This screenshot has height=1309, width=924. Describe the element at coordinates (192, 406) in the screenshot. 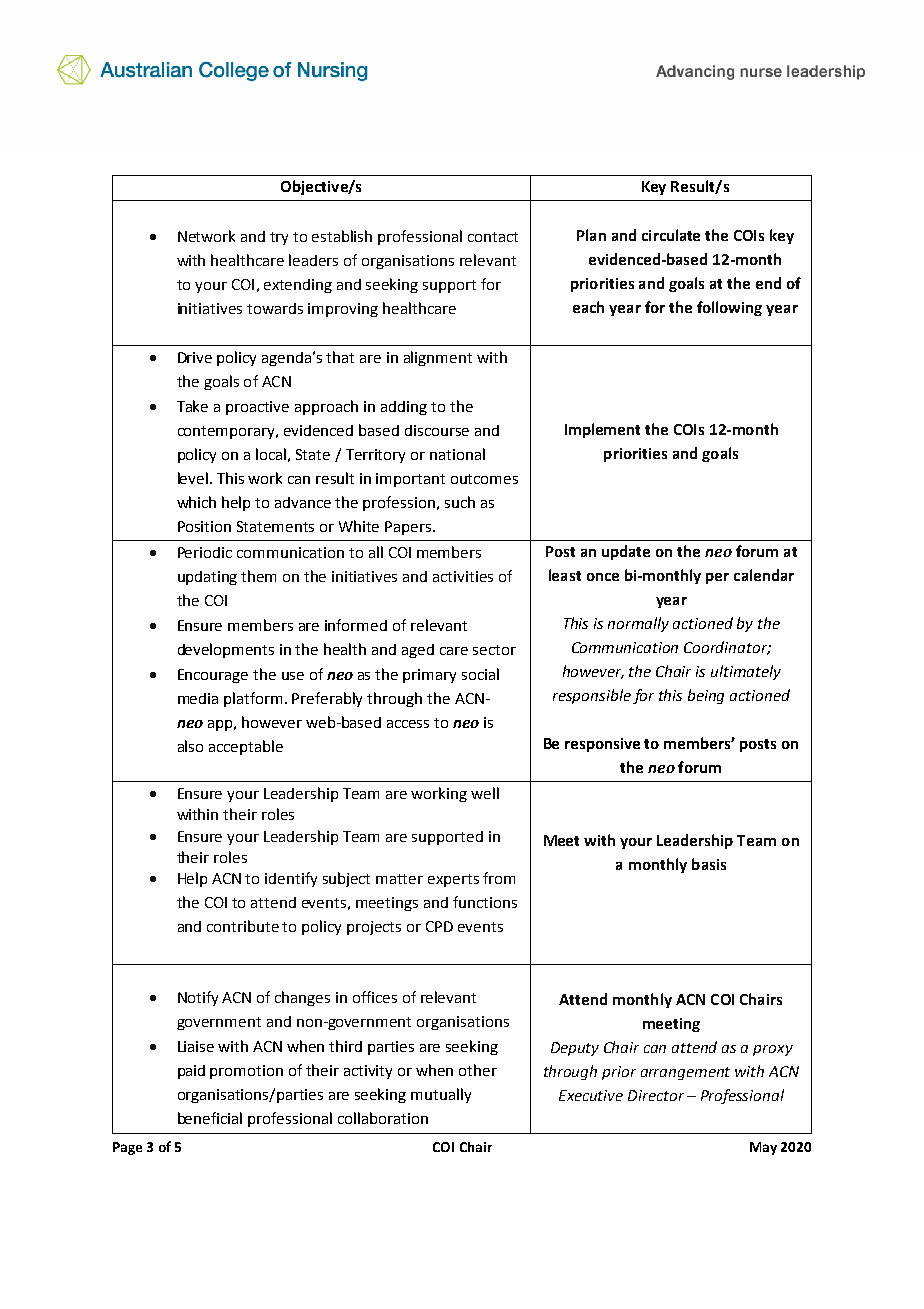

I see `Take` at that location.
